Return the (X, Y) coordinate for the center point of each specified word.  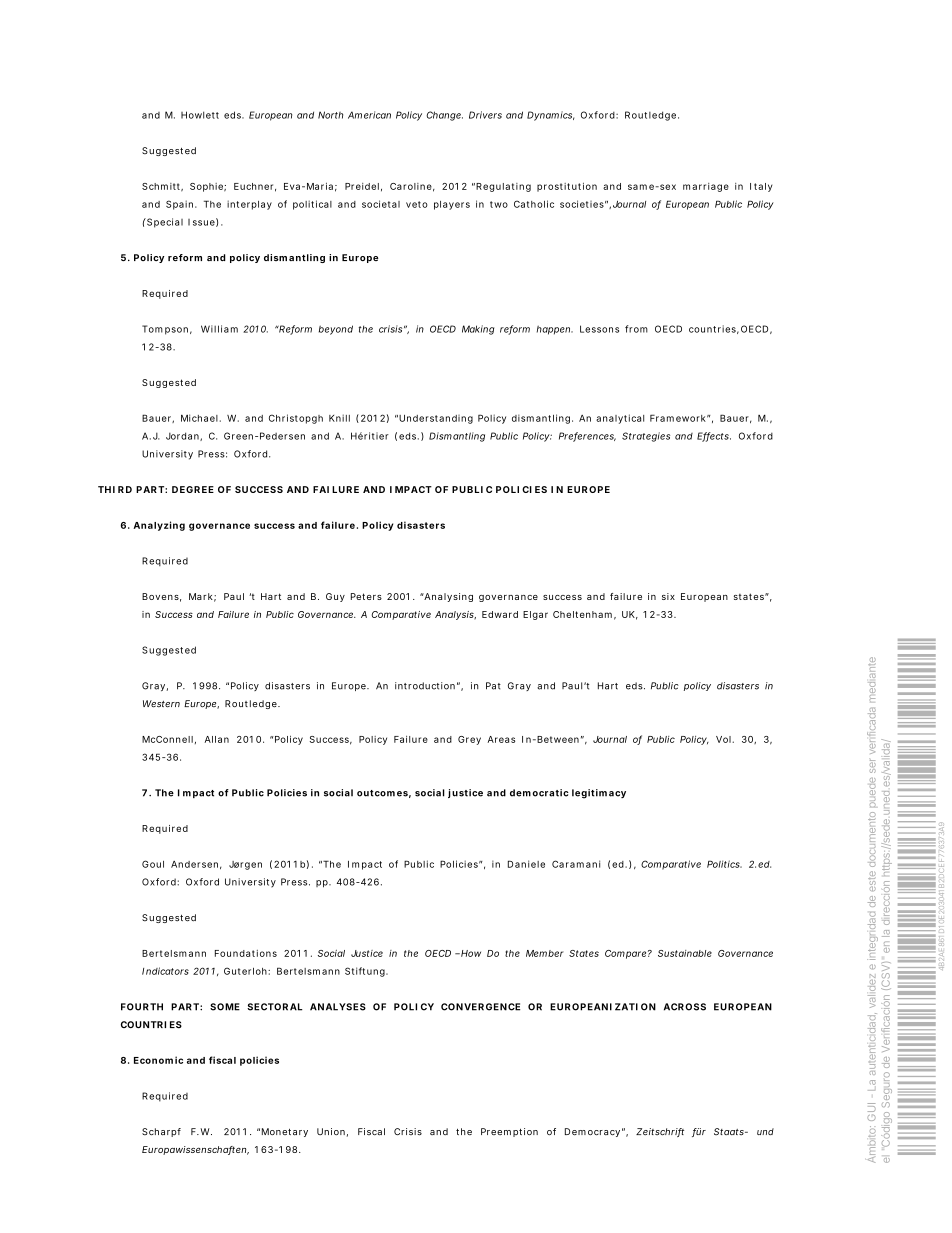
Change (444, 116)
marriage (706, 187)
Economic (158, 1060)
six (668, 596)
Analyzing (159, 526)
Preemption (509, 1132)
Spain (181, 205)
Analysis (455, 615)
